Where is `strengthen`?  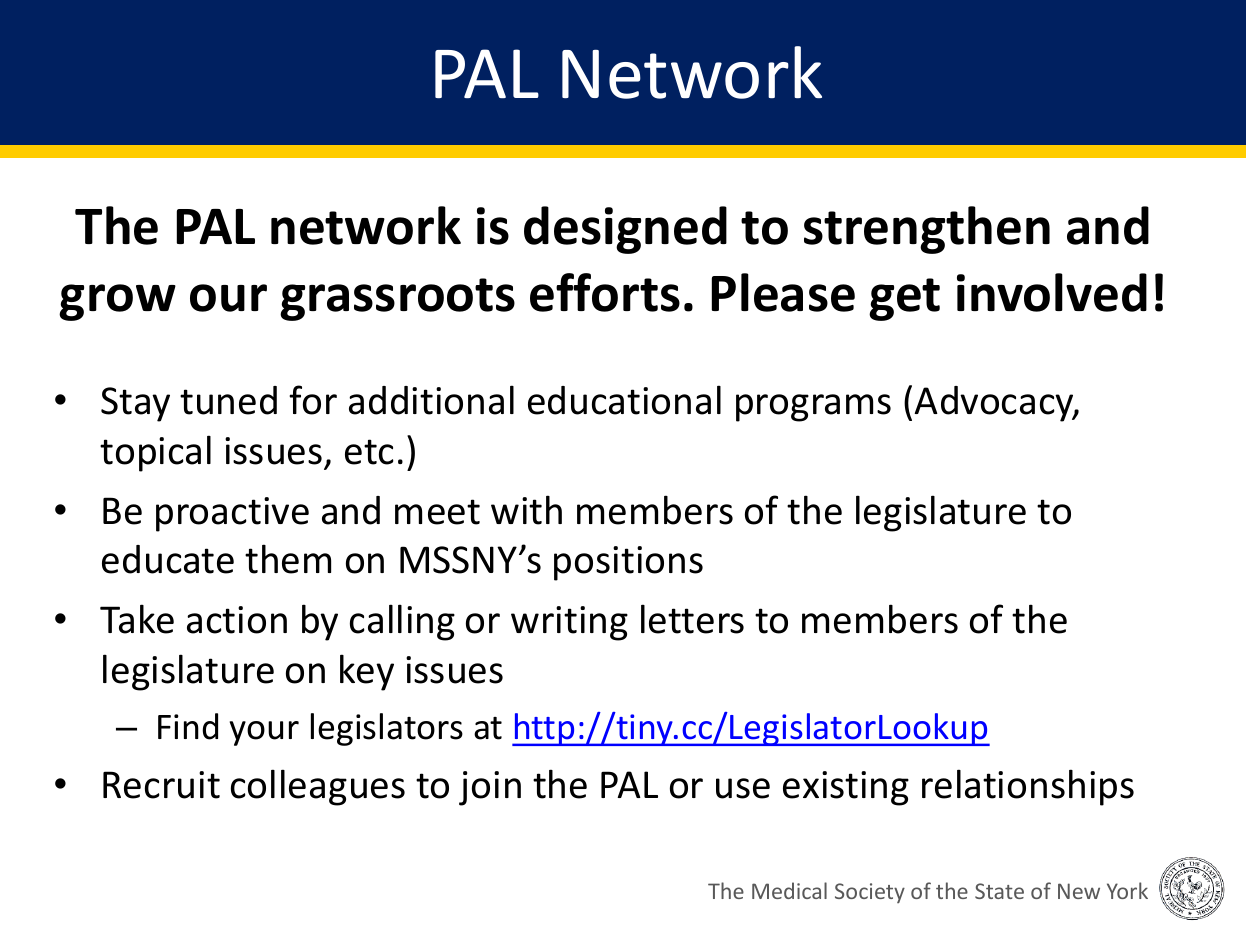
strengthen is located at coordinates (927, 230).
